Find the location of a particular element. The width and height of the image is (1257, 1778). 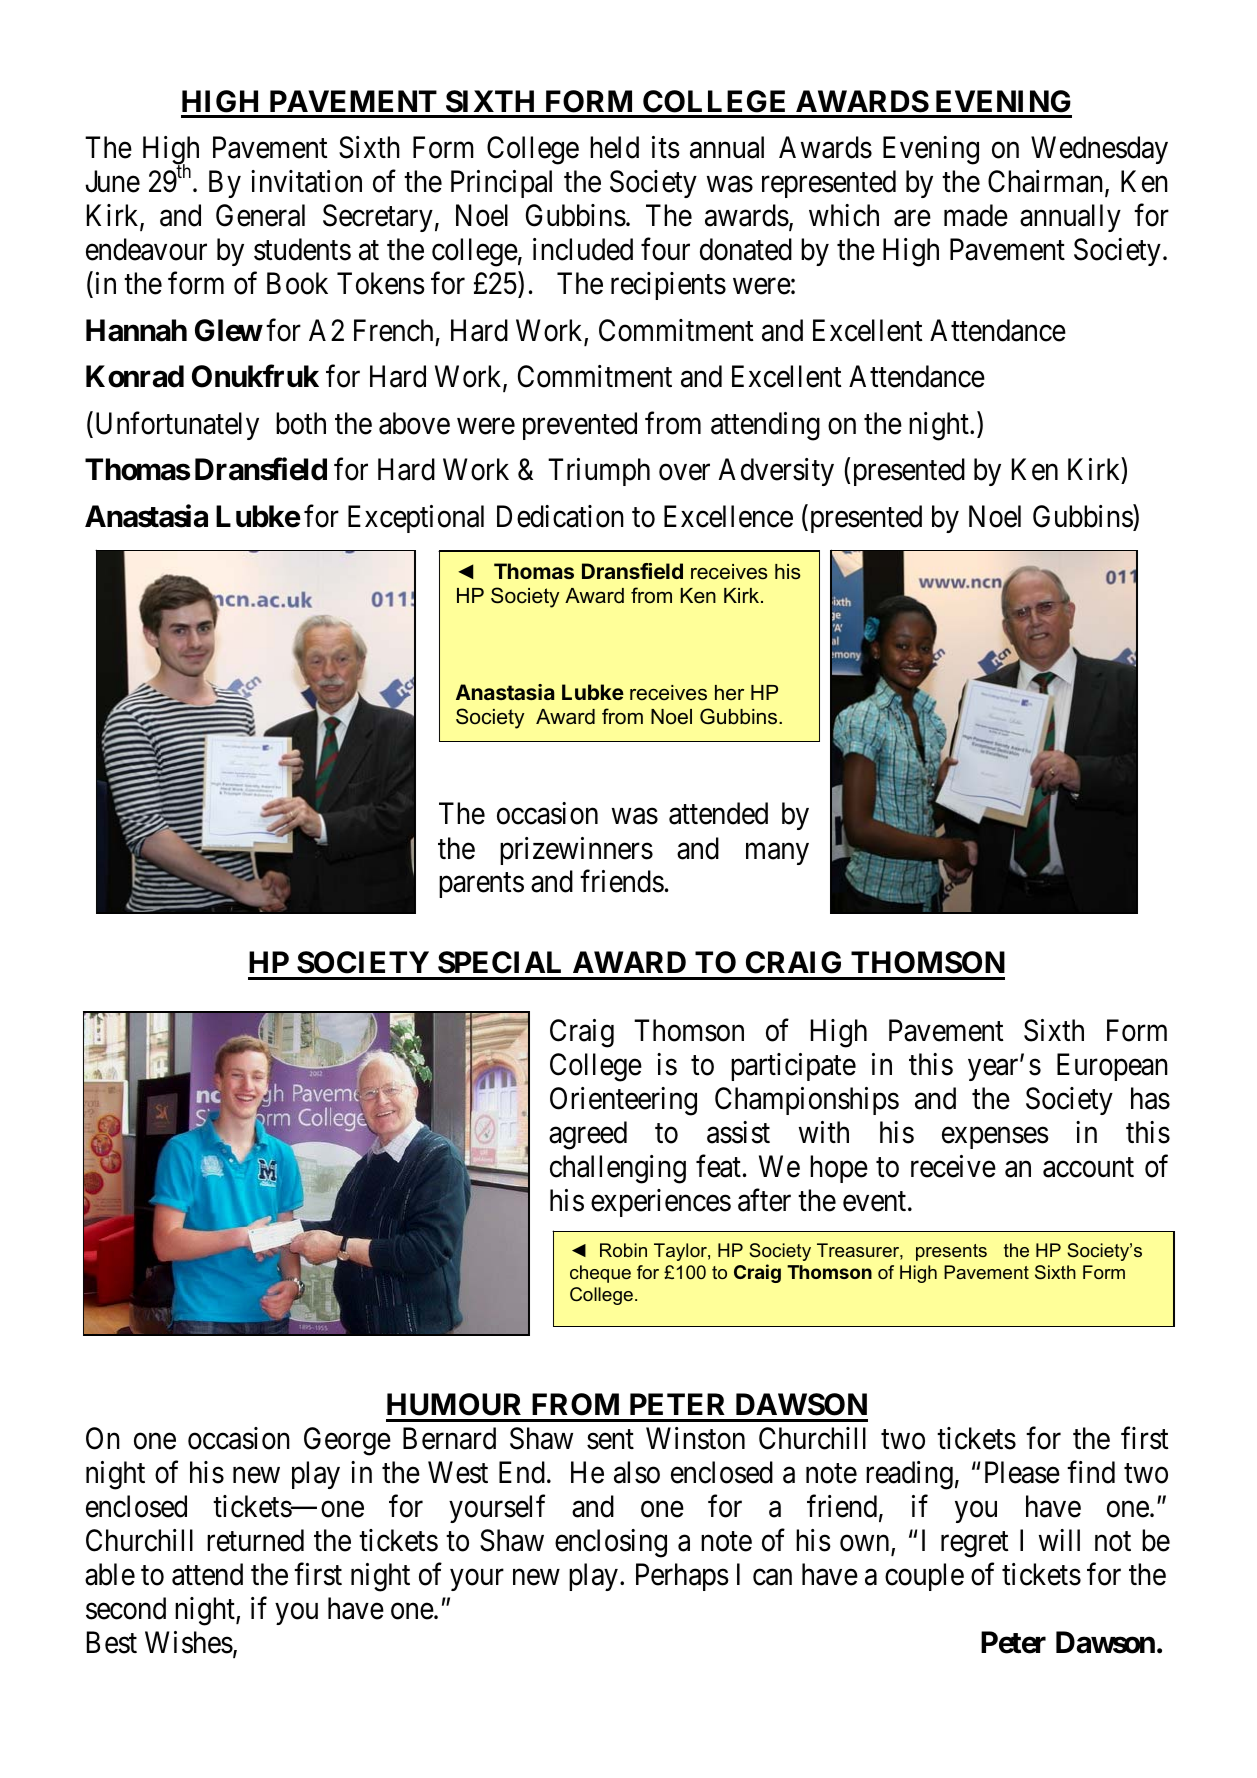

many is located at coordinates (777, 854).
